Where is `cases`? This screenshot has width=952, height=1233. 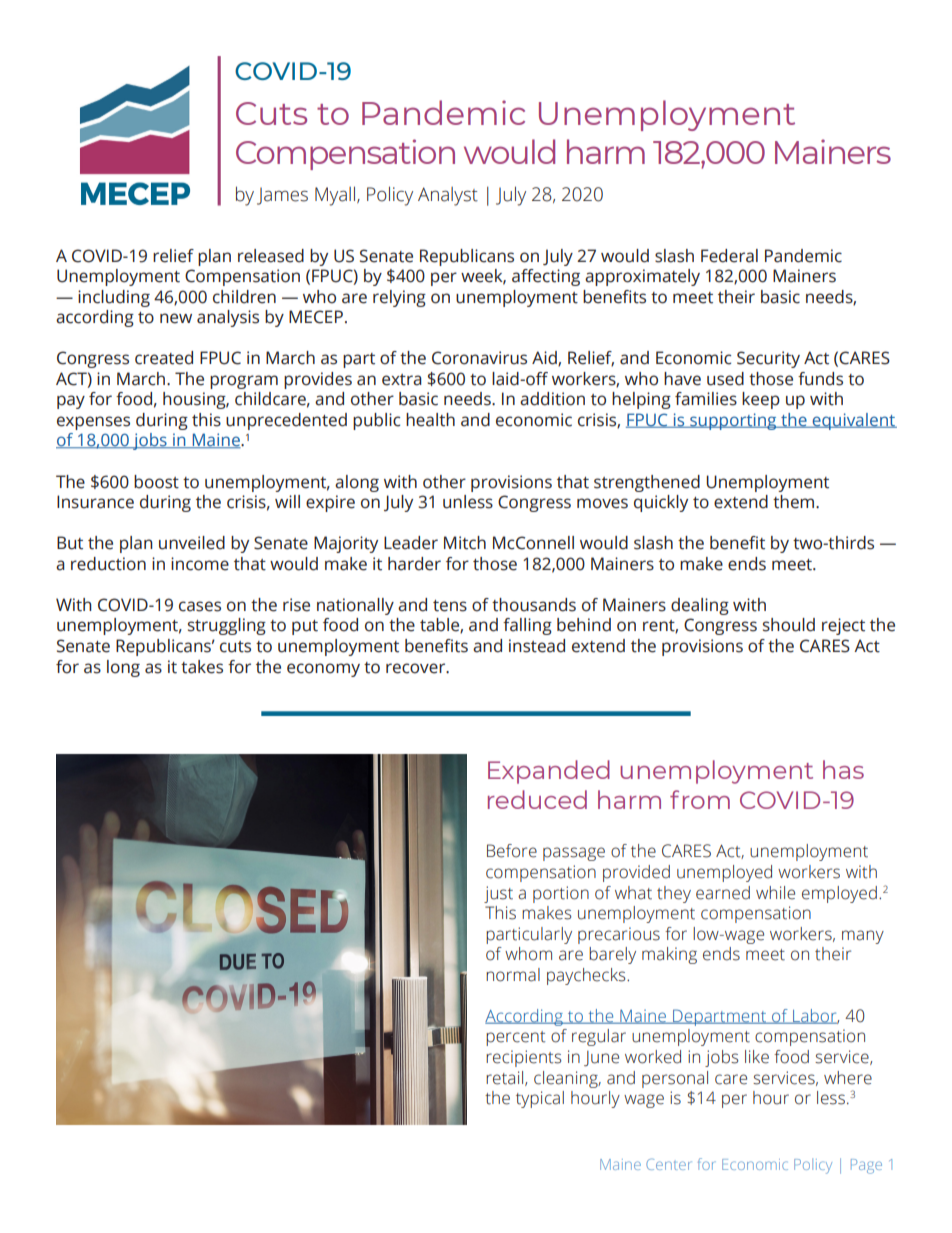
cases is located at coordinates (200, 606).
